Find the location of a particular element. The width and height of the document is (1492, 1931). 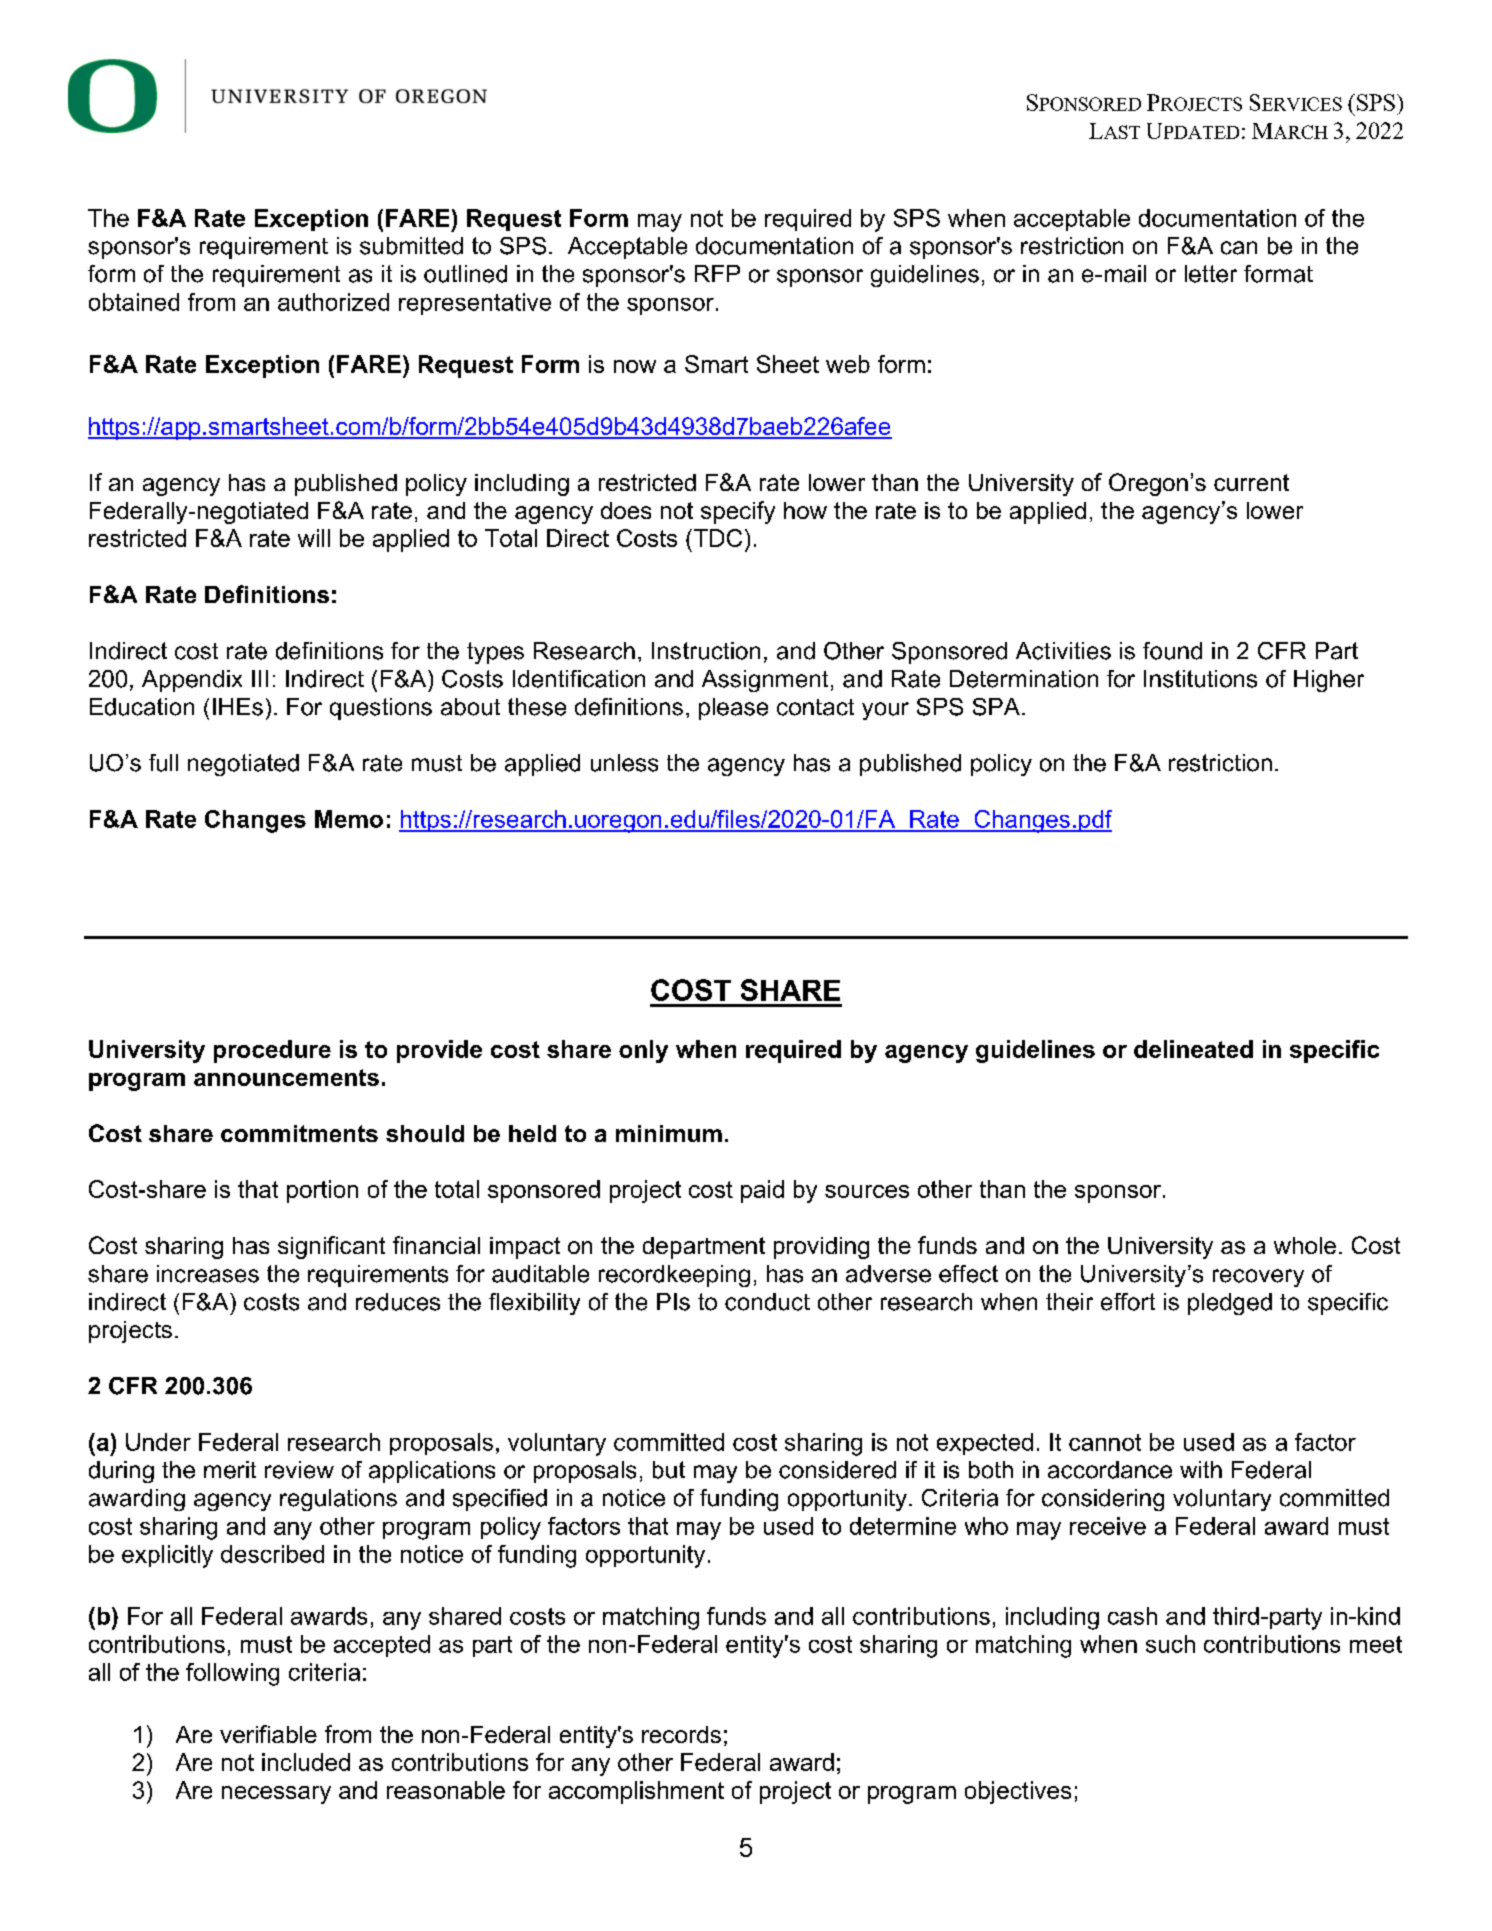

verifiable is located at coordinates (268, 1734).
